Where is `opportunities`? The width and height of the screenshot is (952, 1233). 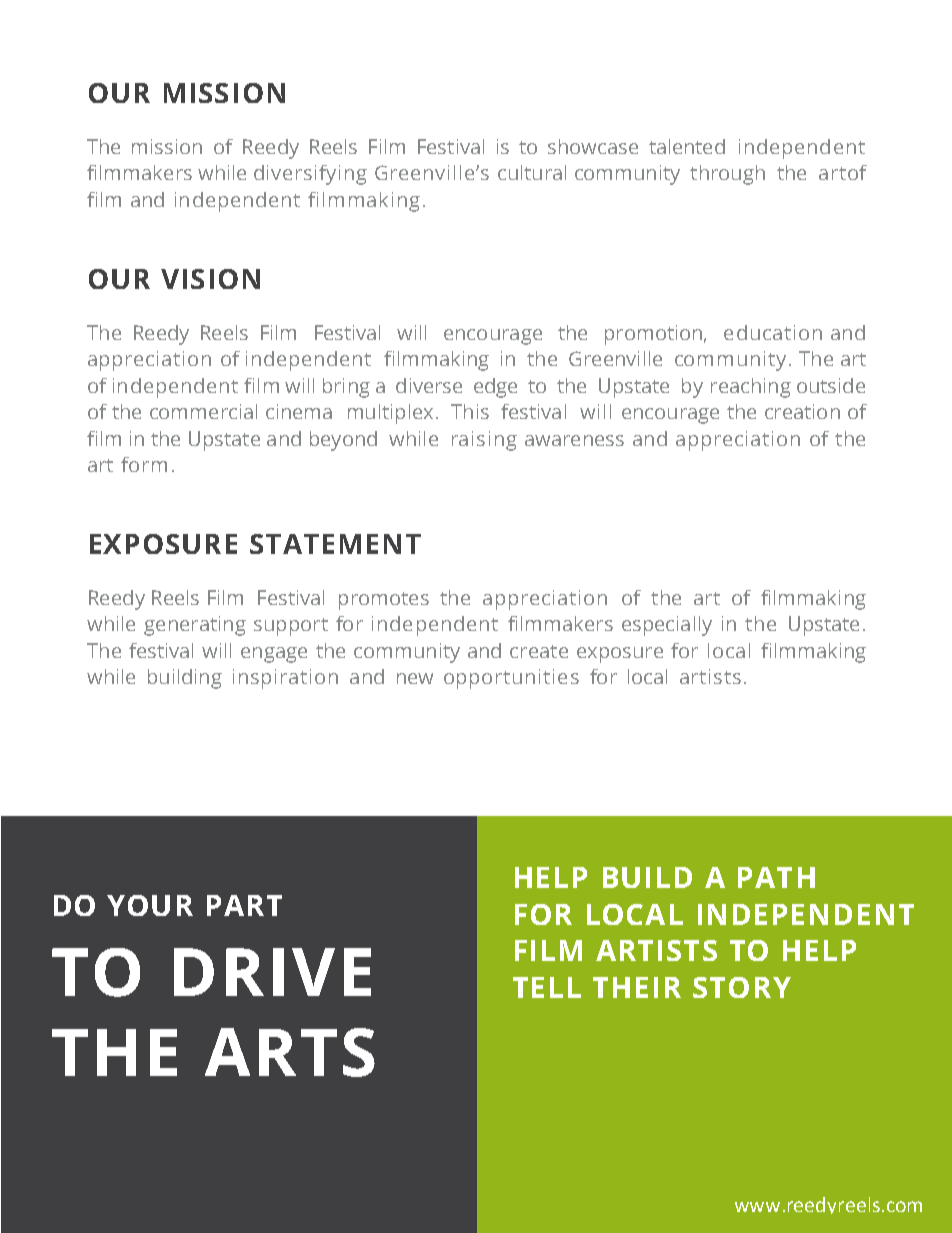 opportunities is located at coordinates (511, 679).
